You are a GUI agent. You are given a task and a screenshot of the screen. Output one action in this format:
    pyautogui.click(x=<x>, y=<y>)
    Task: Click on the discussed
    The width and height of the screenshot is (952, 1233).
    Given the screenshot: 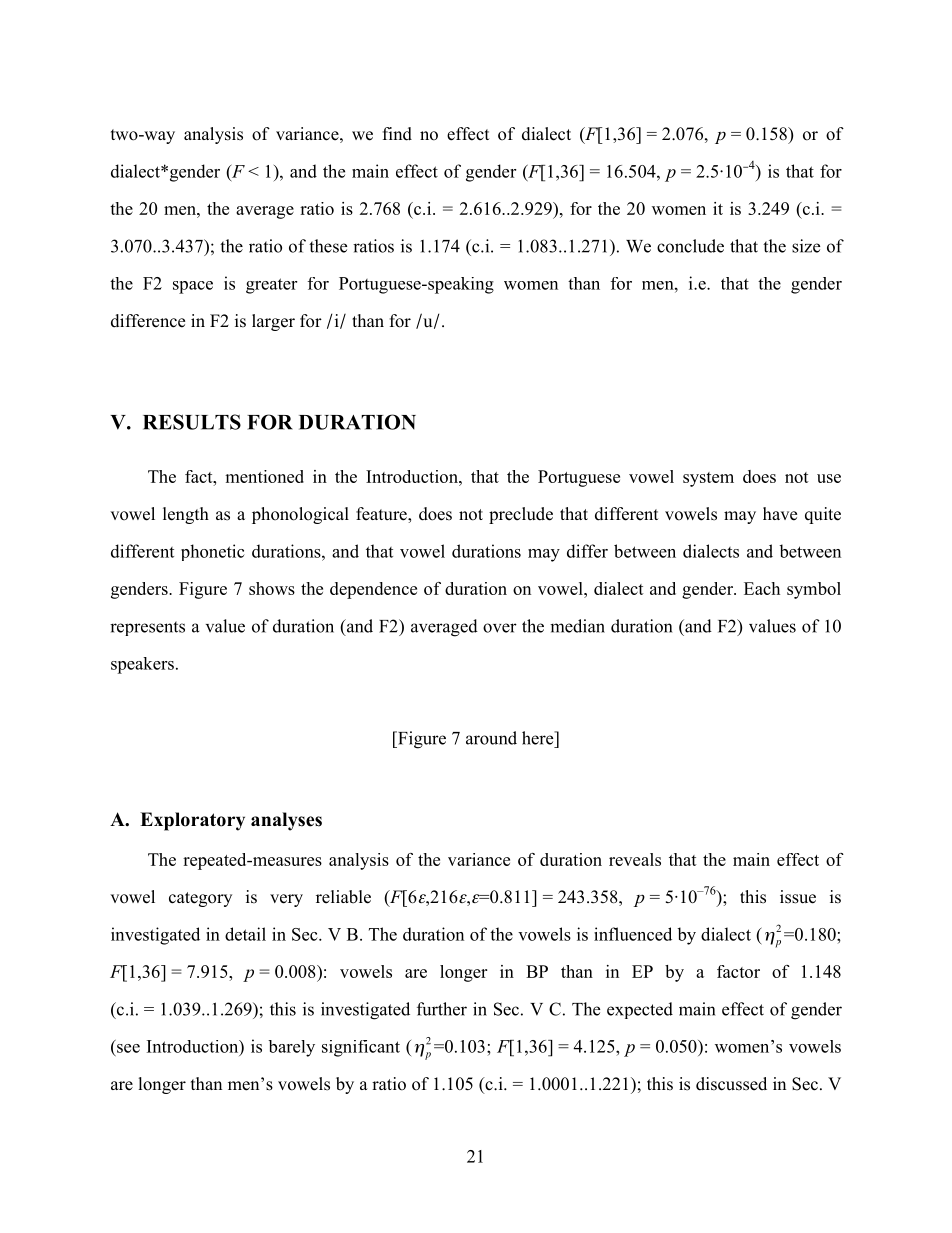 What is the action you would take?
    pyautogui.click(x=731, y=1084)
